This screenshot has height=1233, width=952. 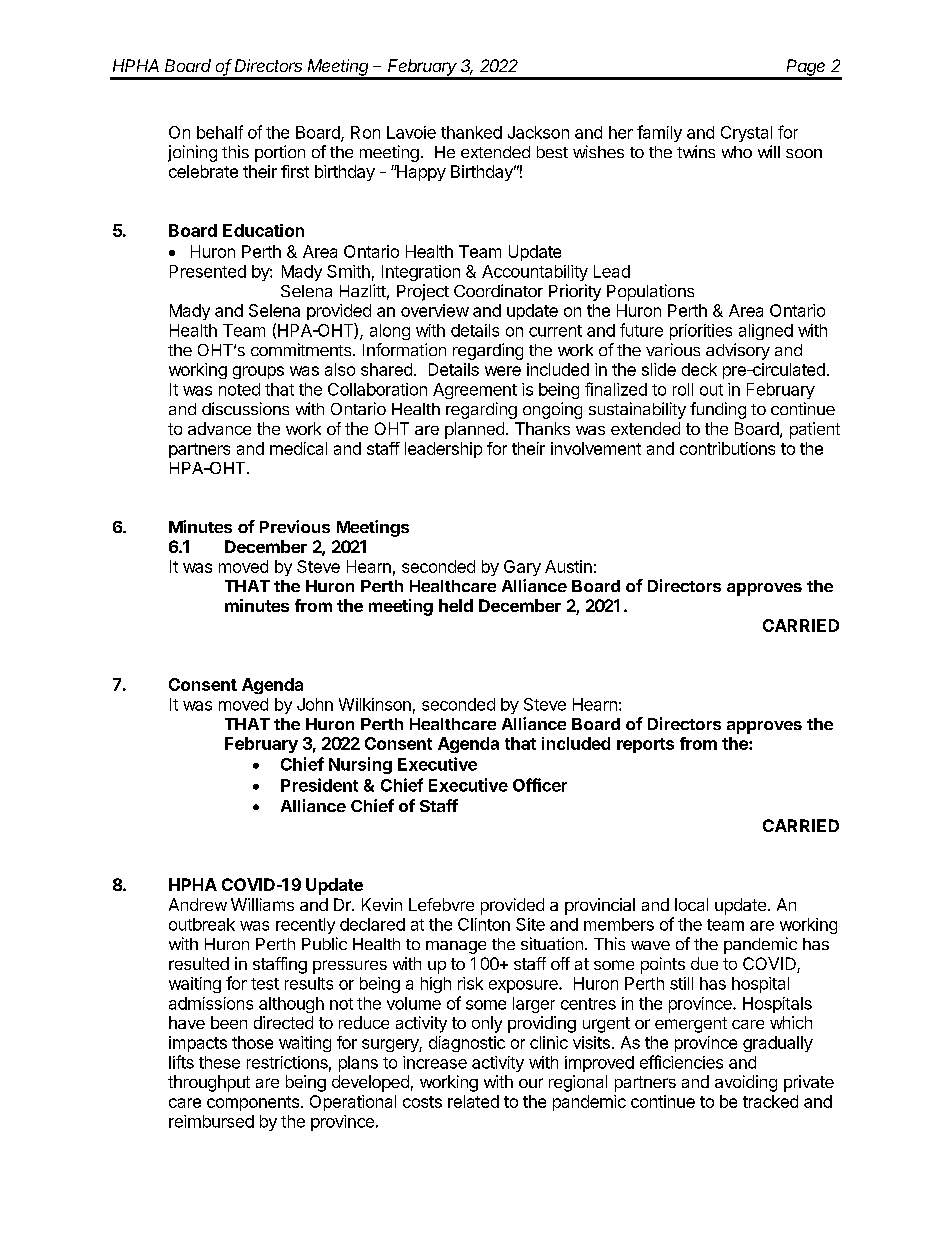 I want to click on planned, so click(x=474, y=430).
